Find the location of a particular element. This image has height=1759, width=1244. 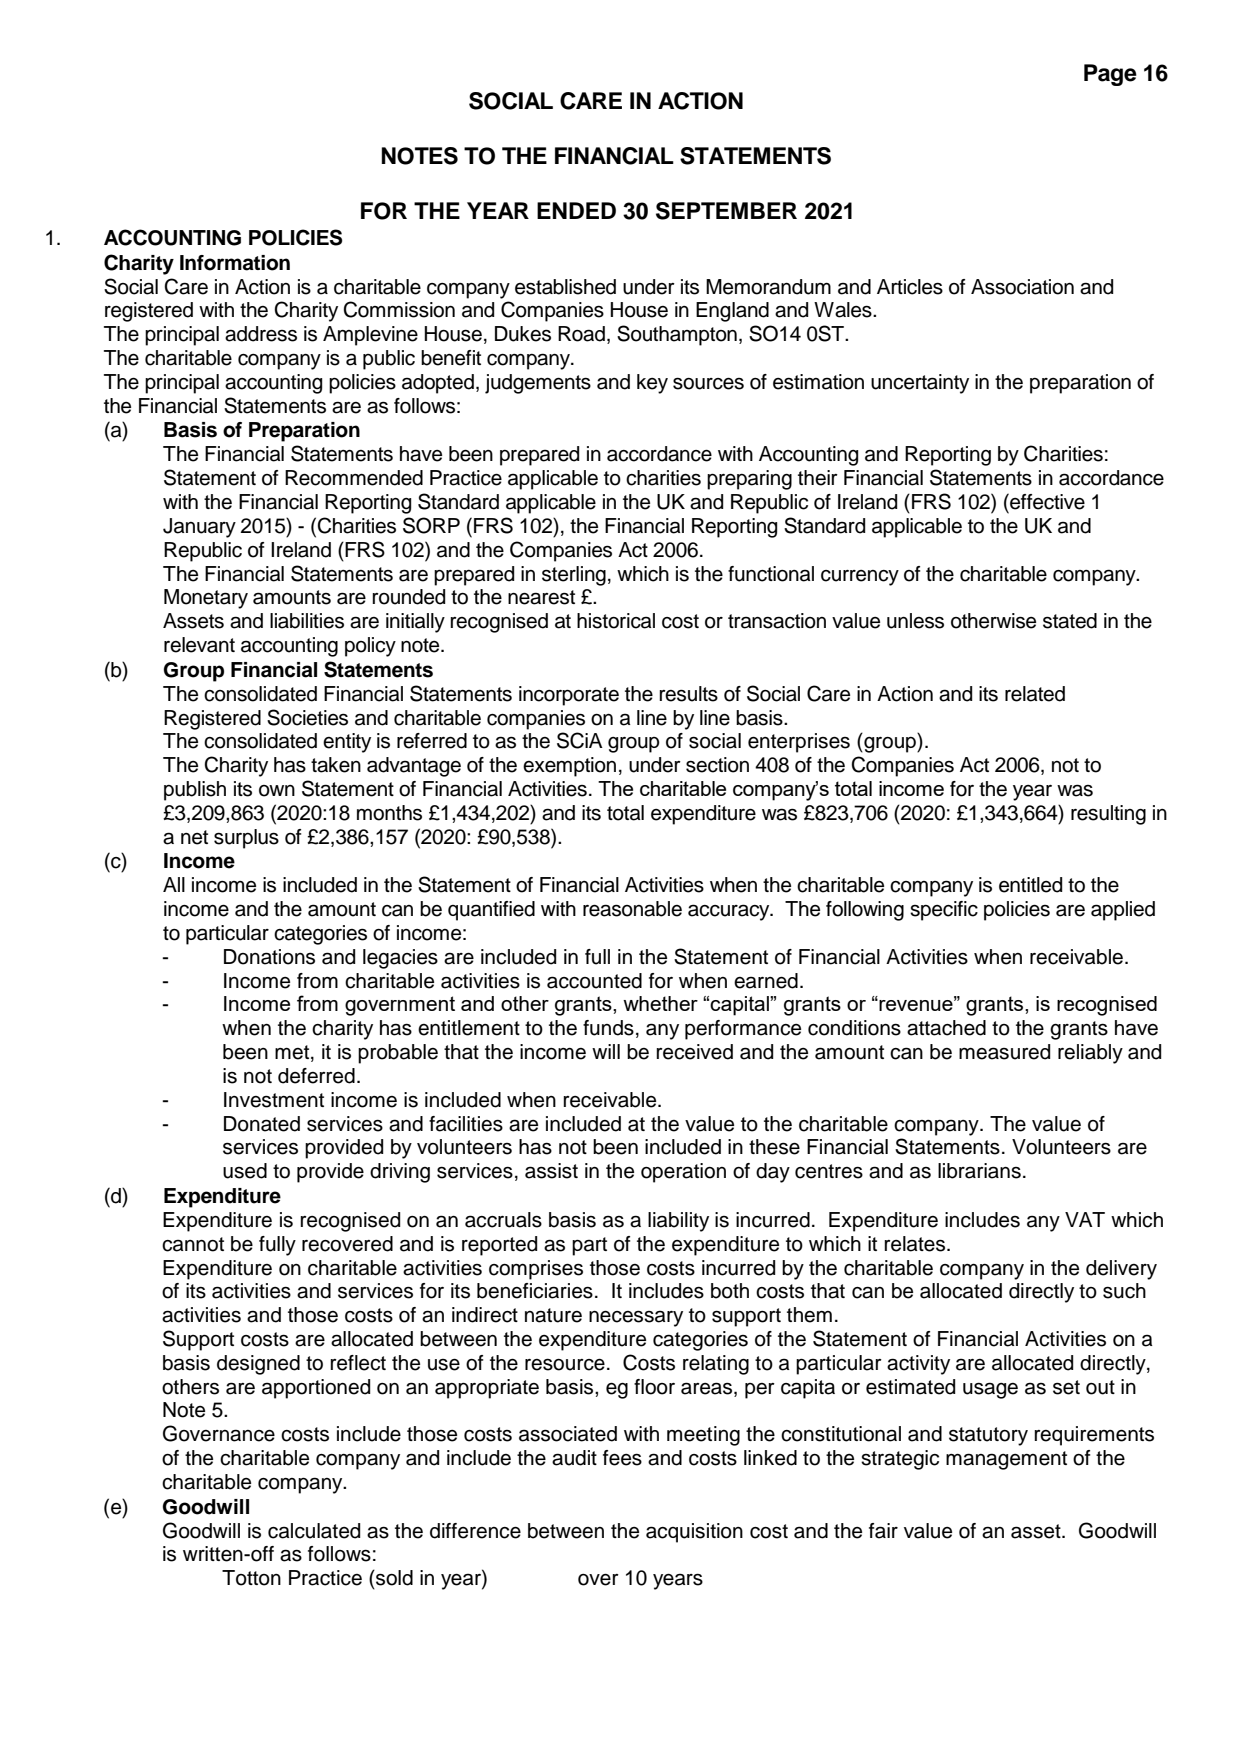

received is located at coordinates (694, 1052).
